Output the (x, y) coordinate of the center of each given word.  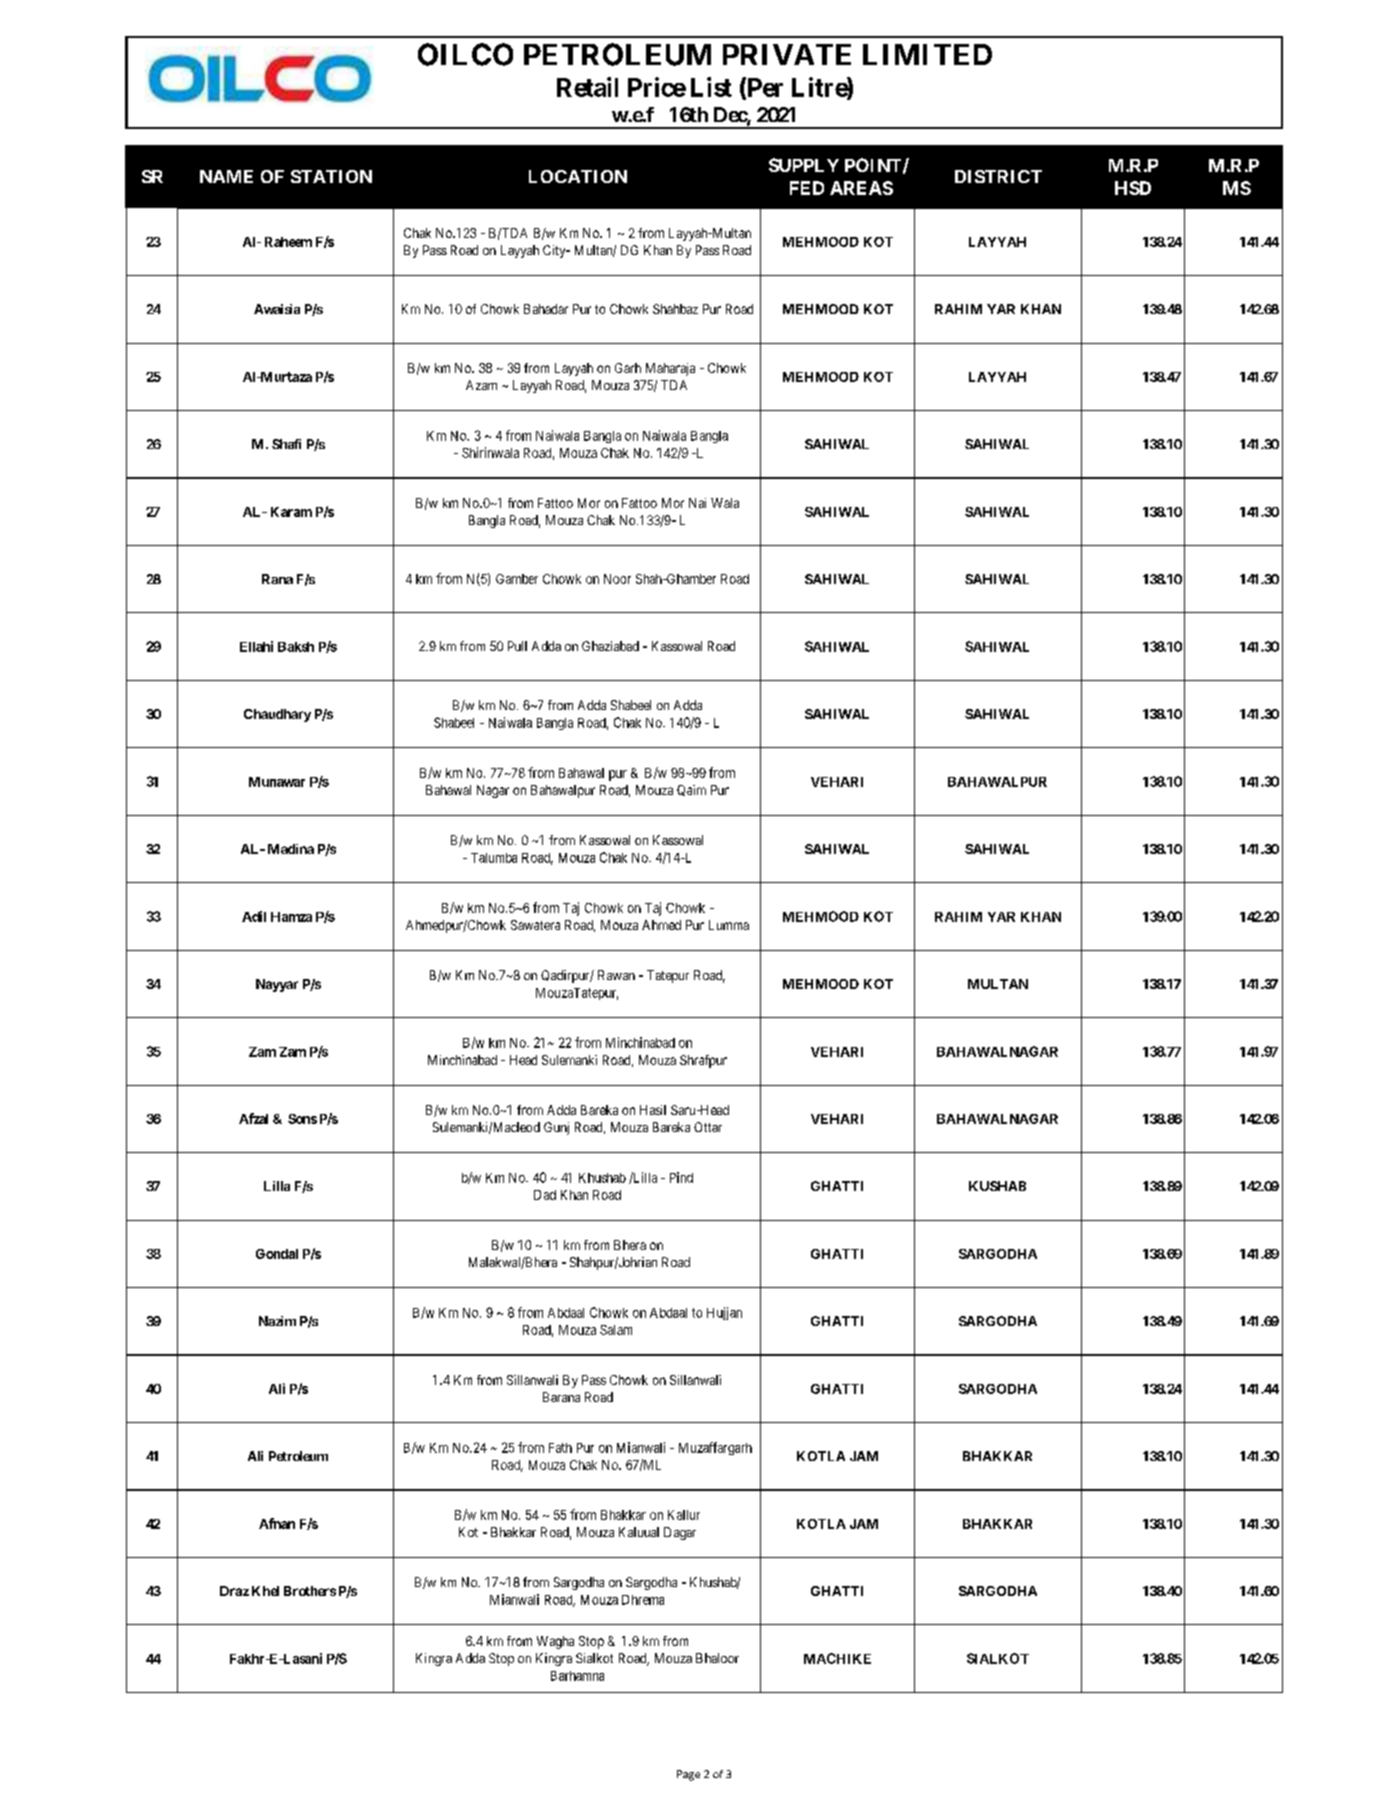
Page (688, 1775)
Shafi (286, 444)
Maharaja (670, 369)
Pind (681, 1177)
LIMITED (927, 54)
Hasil (653, 1110)
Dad (545, 1195)
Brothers (310, 1591)
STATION (331, 176)
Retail (587, 87)
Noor (617, 579)
